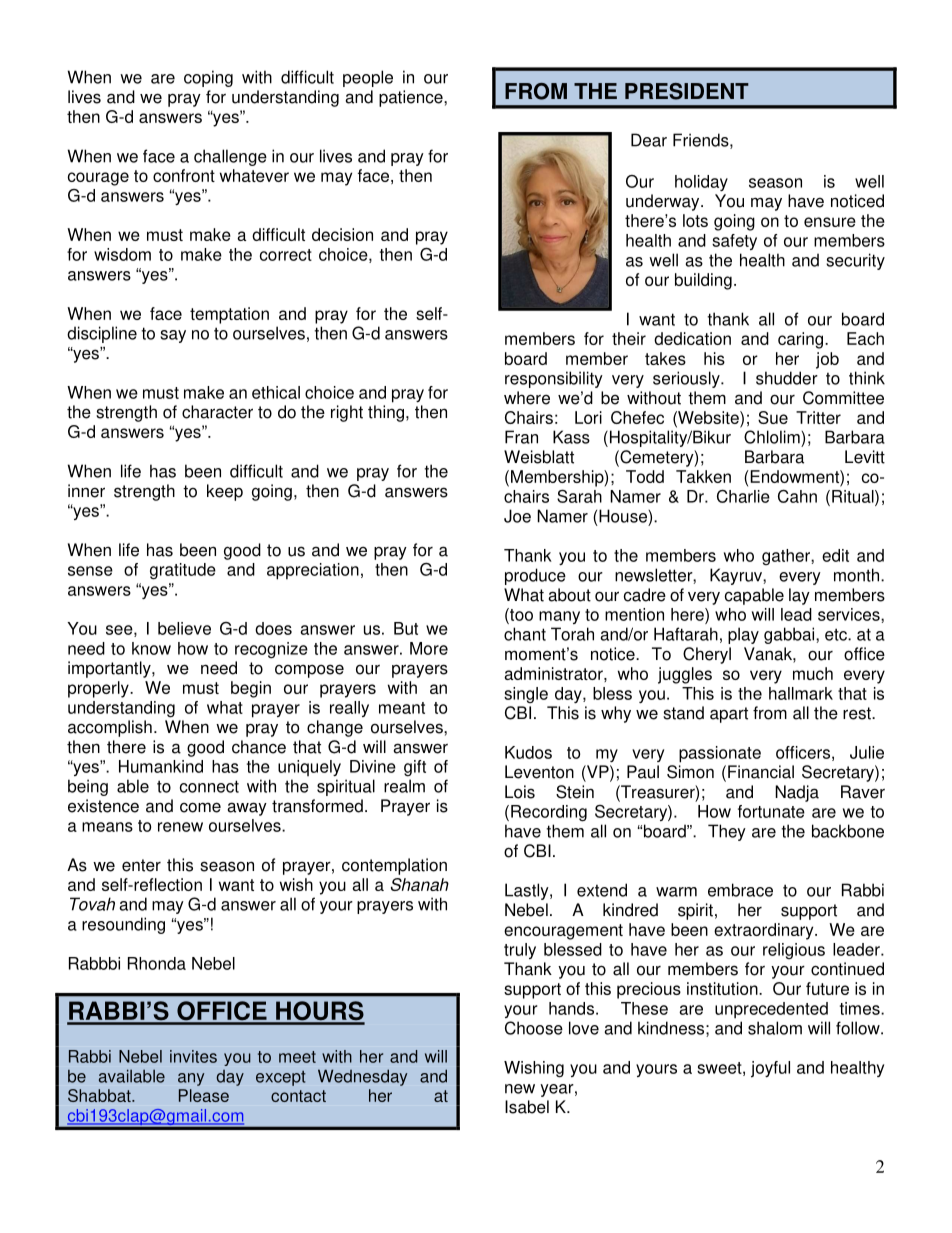 This document has height=1233, width=952. What do you see at coordinates (554, 379) in the document?
I see `responsibility` at bounding box center [554, 379].
